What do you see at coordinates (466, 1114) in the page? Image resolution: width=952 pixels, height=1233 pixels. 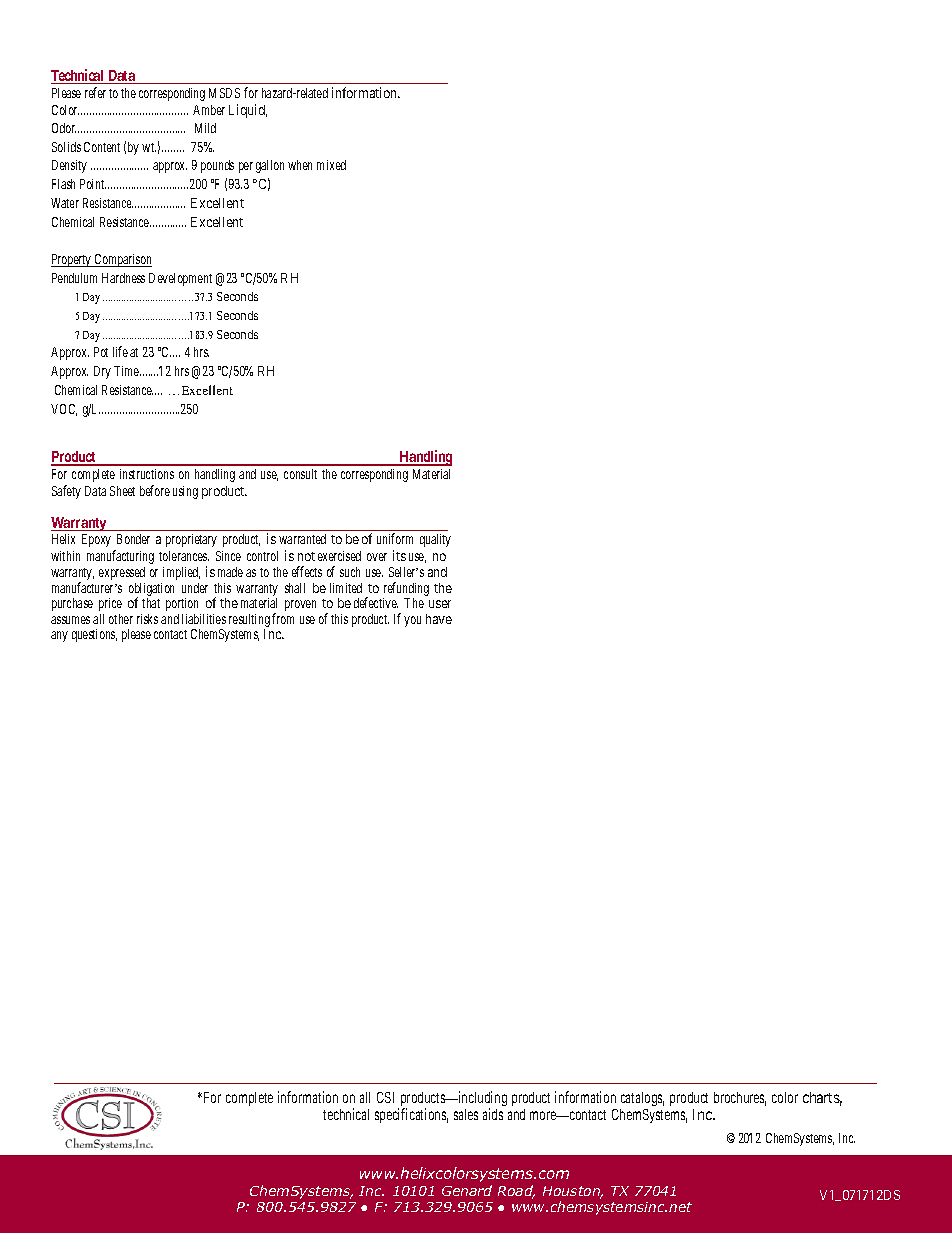 I see `sales` at bounding box center [466, 1114].
